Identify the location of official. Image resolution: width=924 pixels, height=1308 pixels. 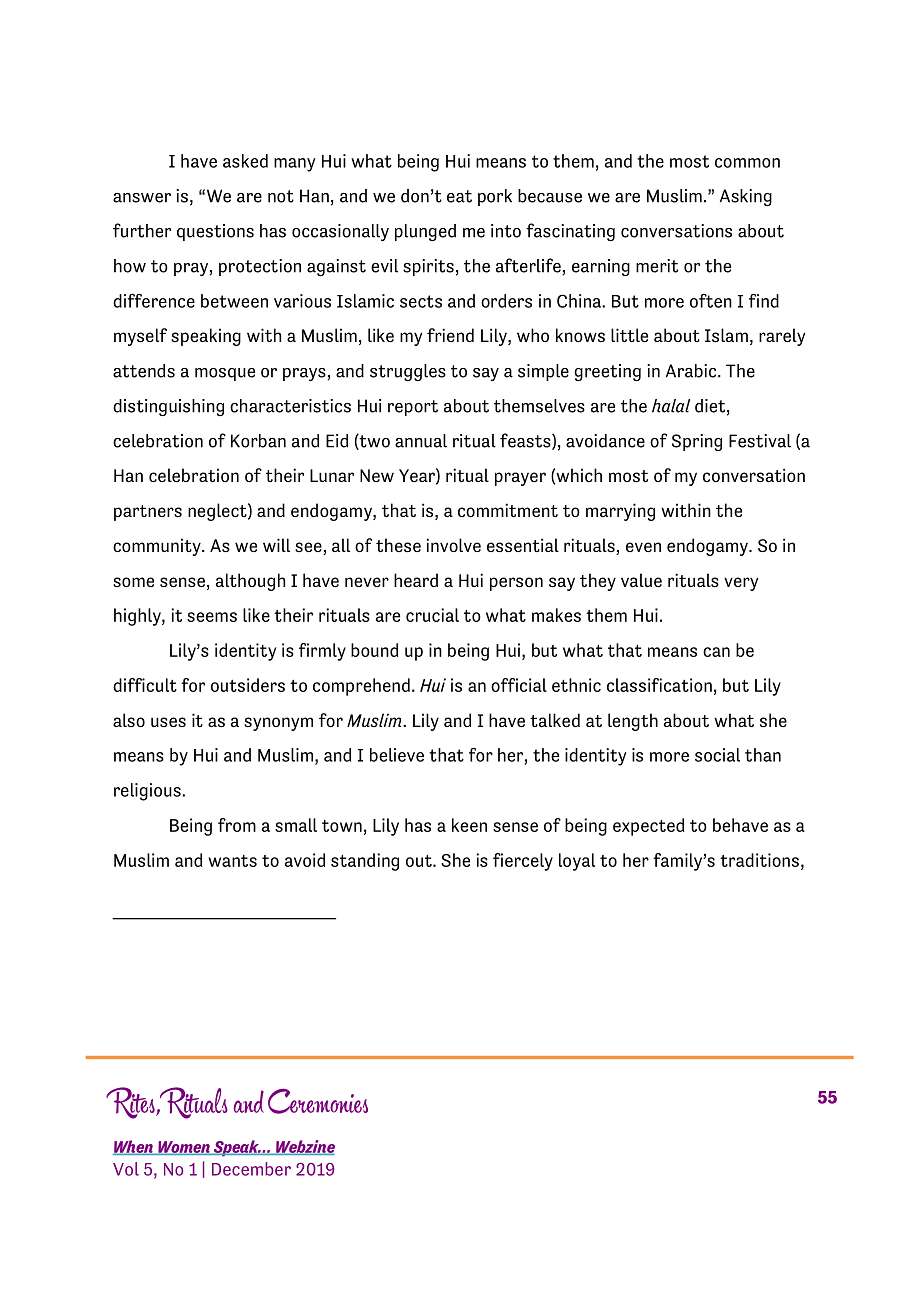
(519, 685).
